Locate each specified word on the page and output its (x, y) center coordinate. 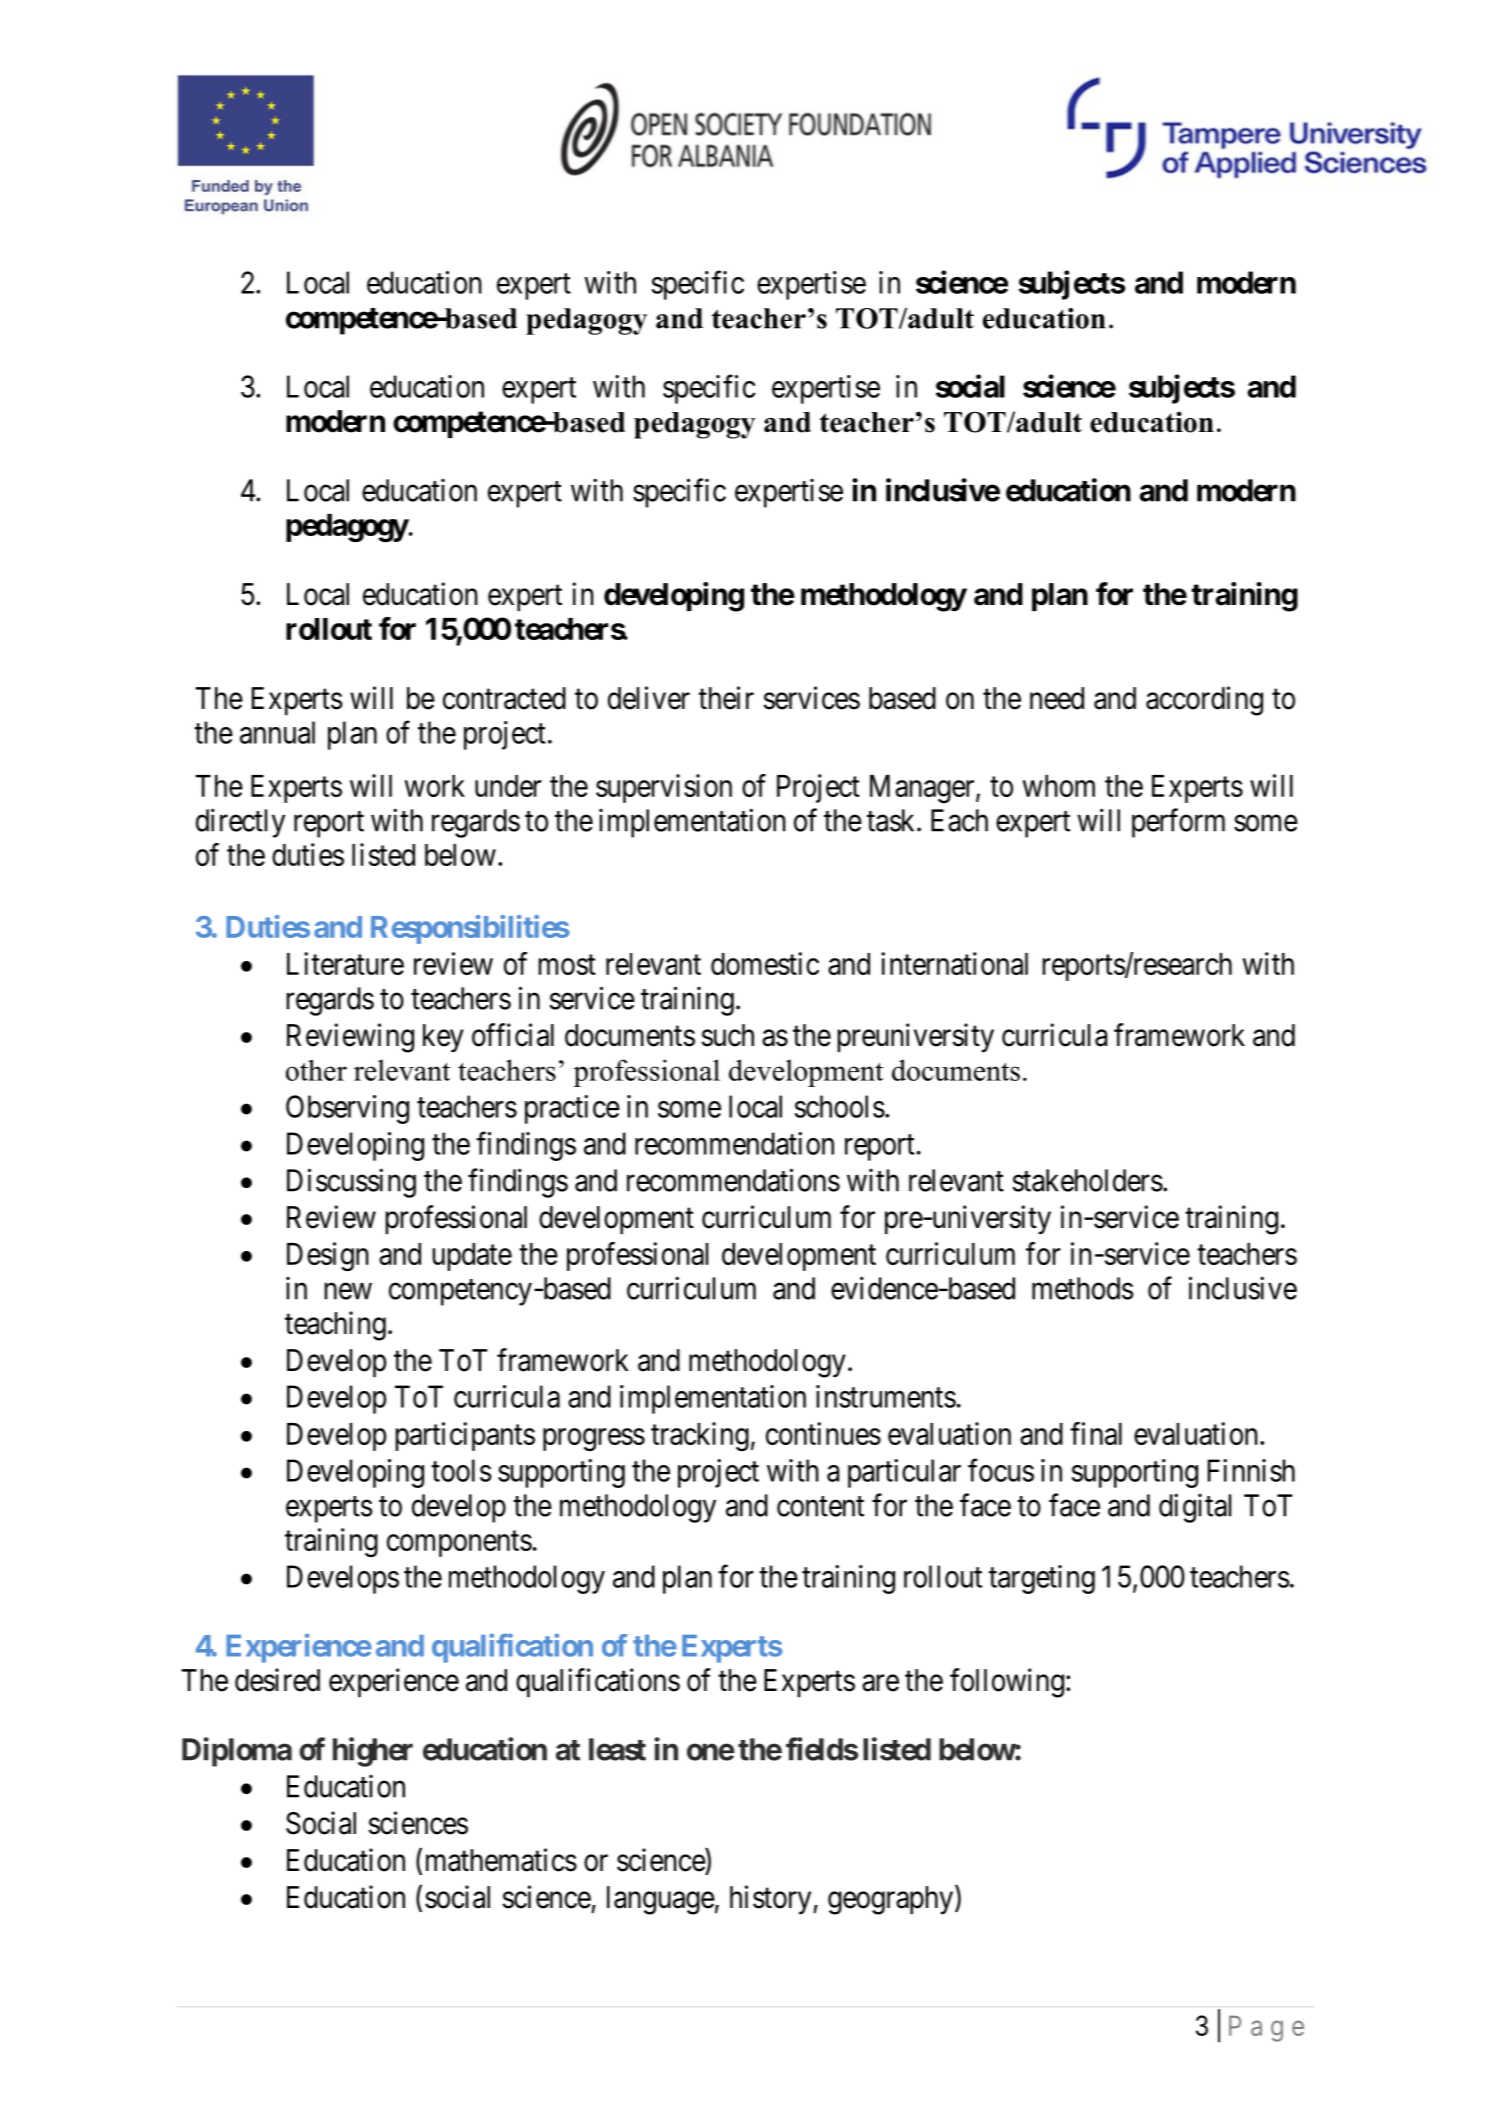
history (772, 1900)
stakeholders (1088, 1180)
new (348, 1291)
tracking (700, 1436)
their (726, 698)
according (1204, 701)
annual (277, 732)
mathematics (501, 1860)
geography (890, 1900)
